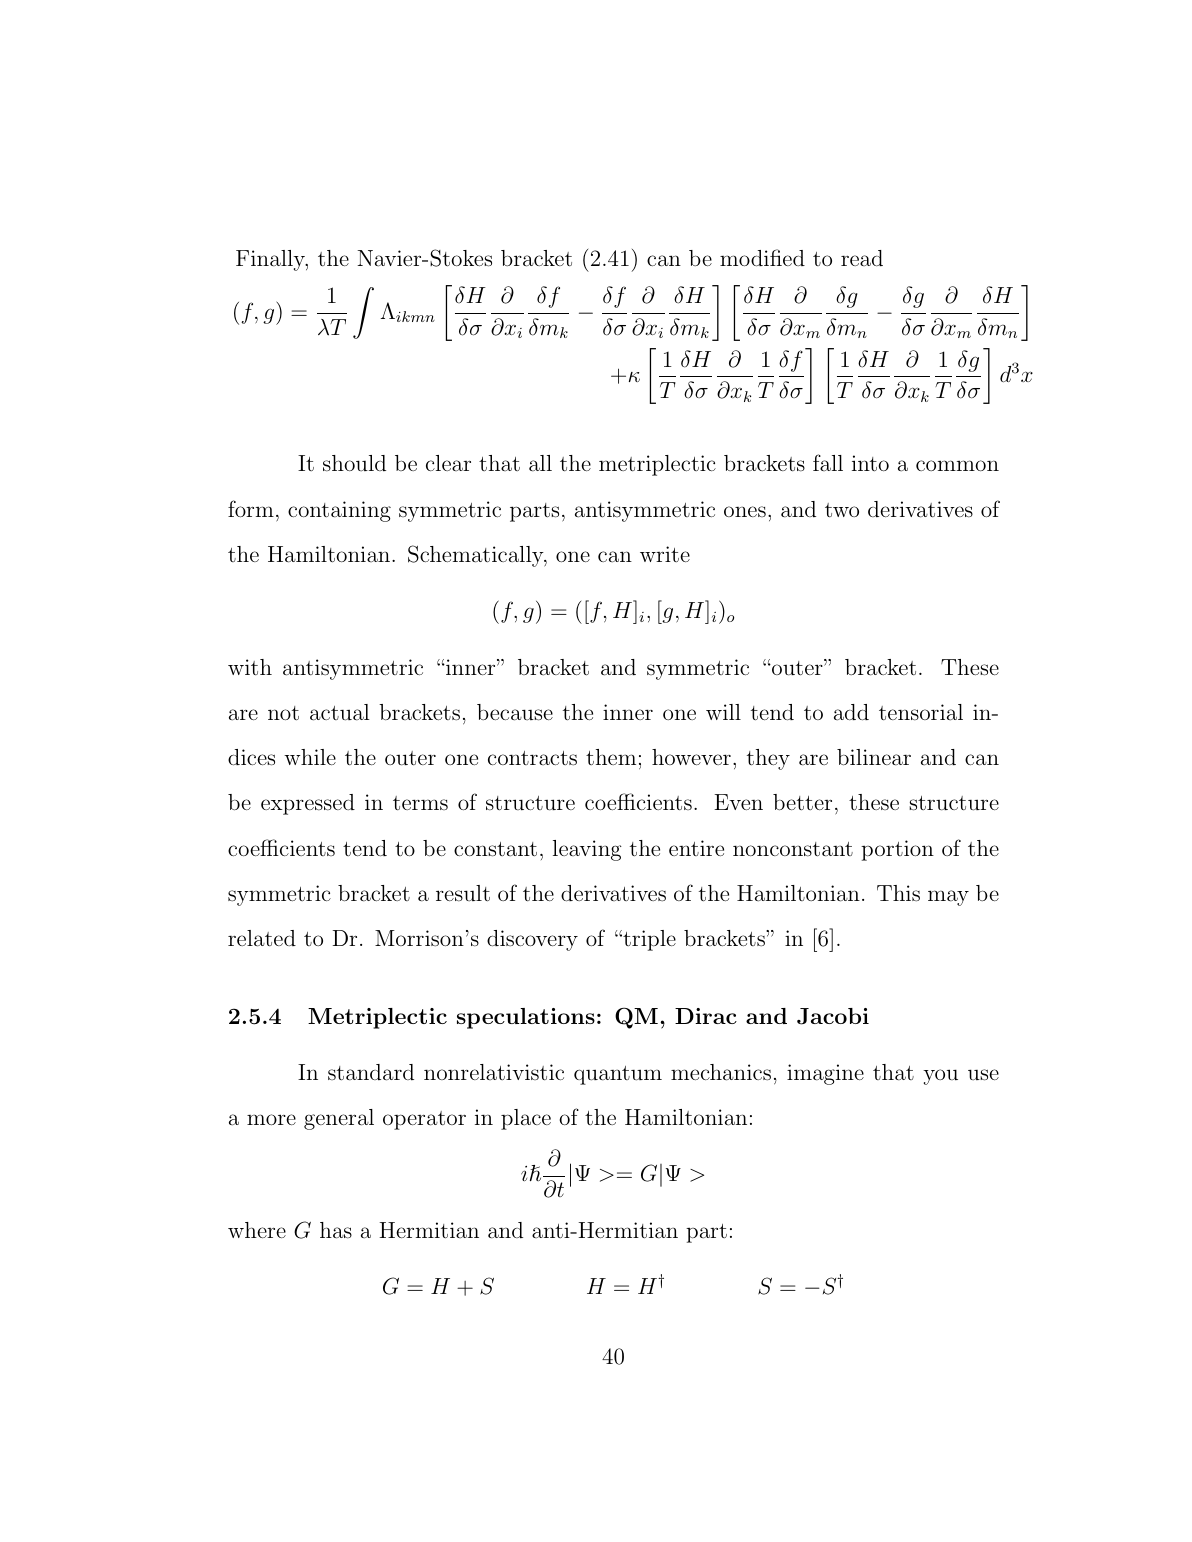  What do you see at coordinates (874, 757) in the screenshot?
I see `bilinear` at bounding box center [874, 757].
